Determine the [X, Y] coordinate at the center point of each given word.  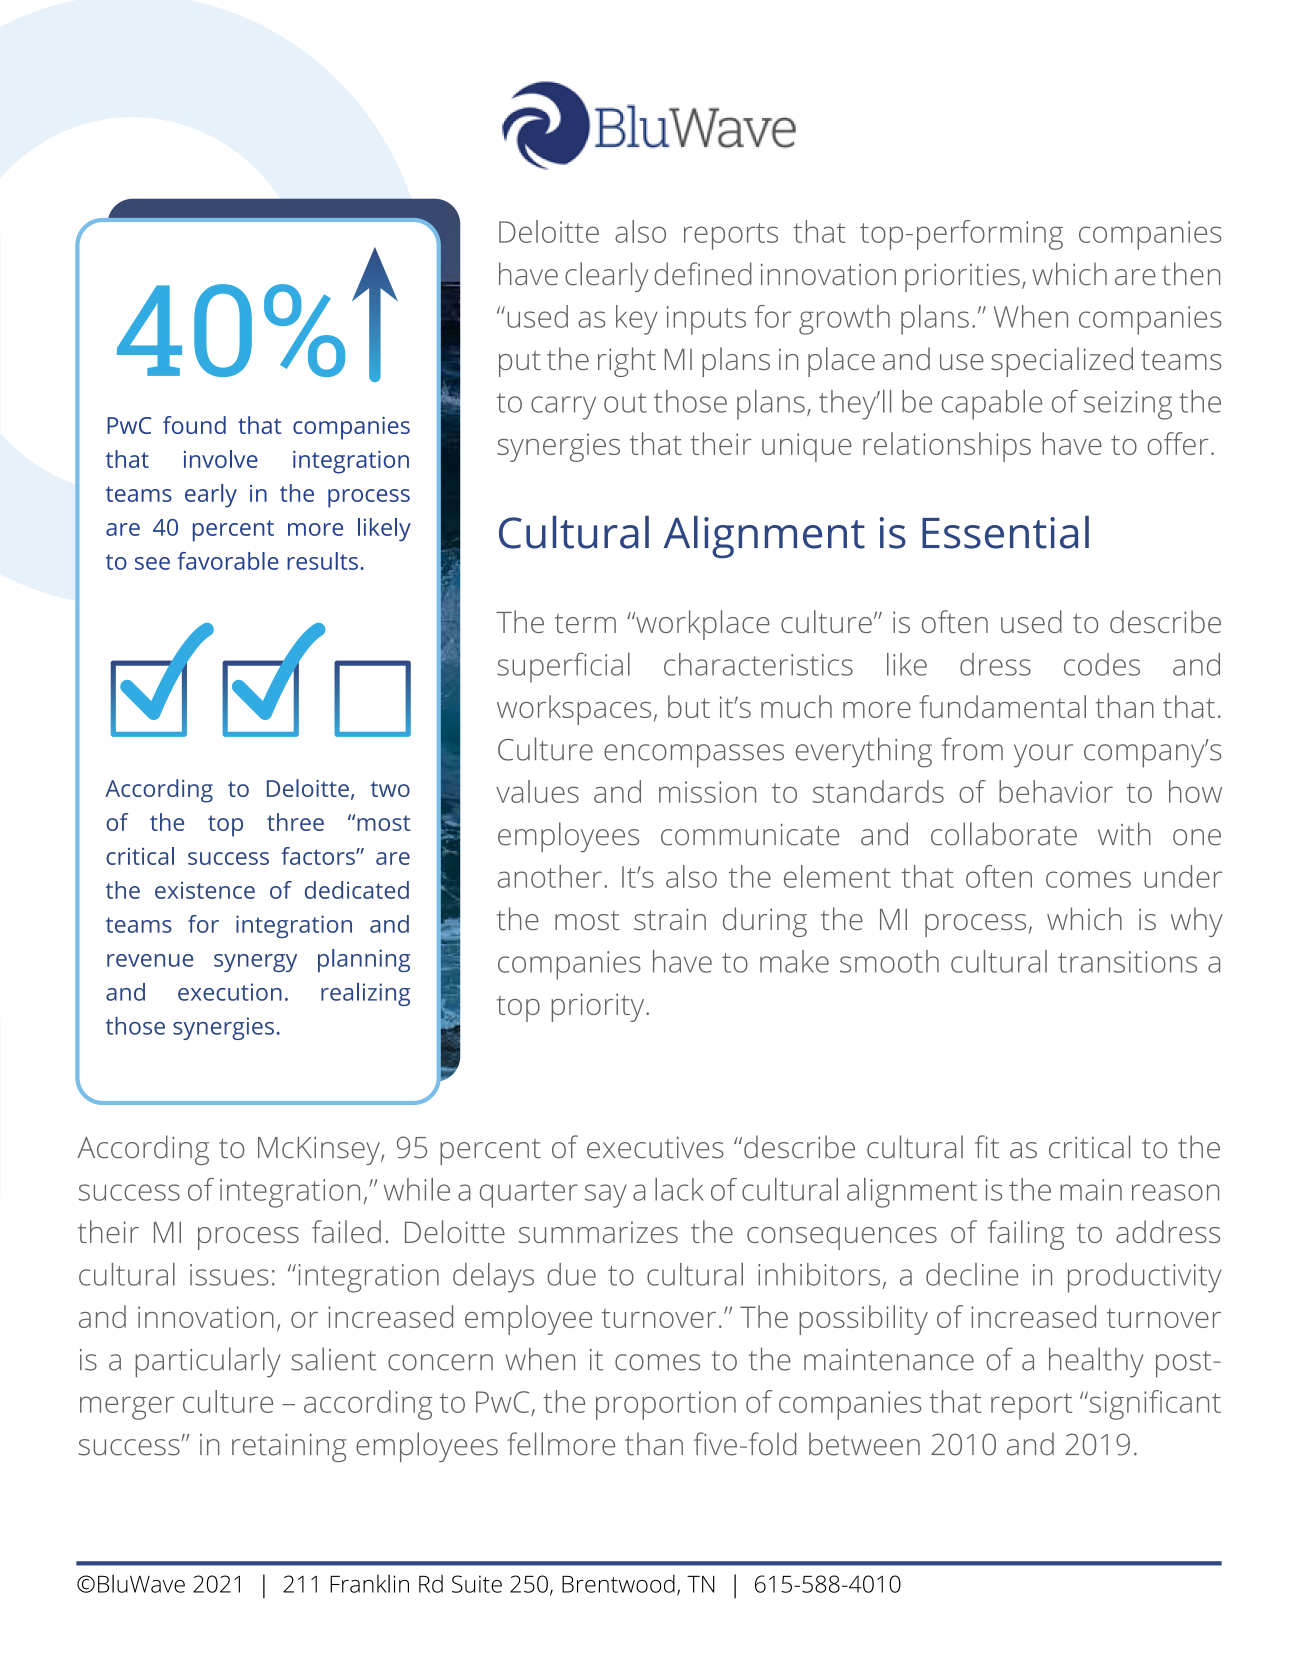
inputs [706, 320]
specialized [1062, 362]
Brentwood [618, 1583]
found [194, 425]
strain [670, 919]
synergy [255, 963]
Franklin [369, 1584]
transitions [1127, 962]
